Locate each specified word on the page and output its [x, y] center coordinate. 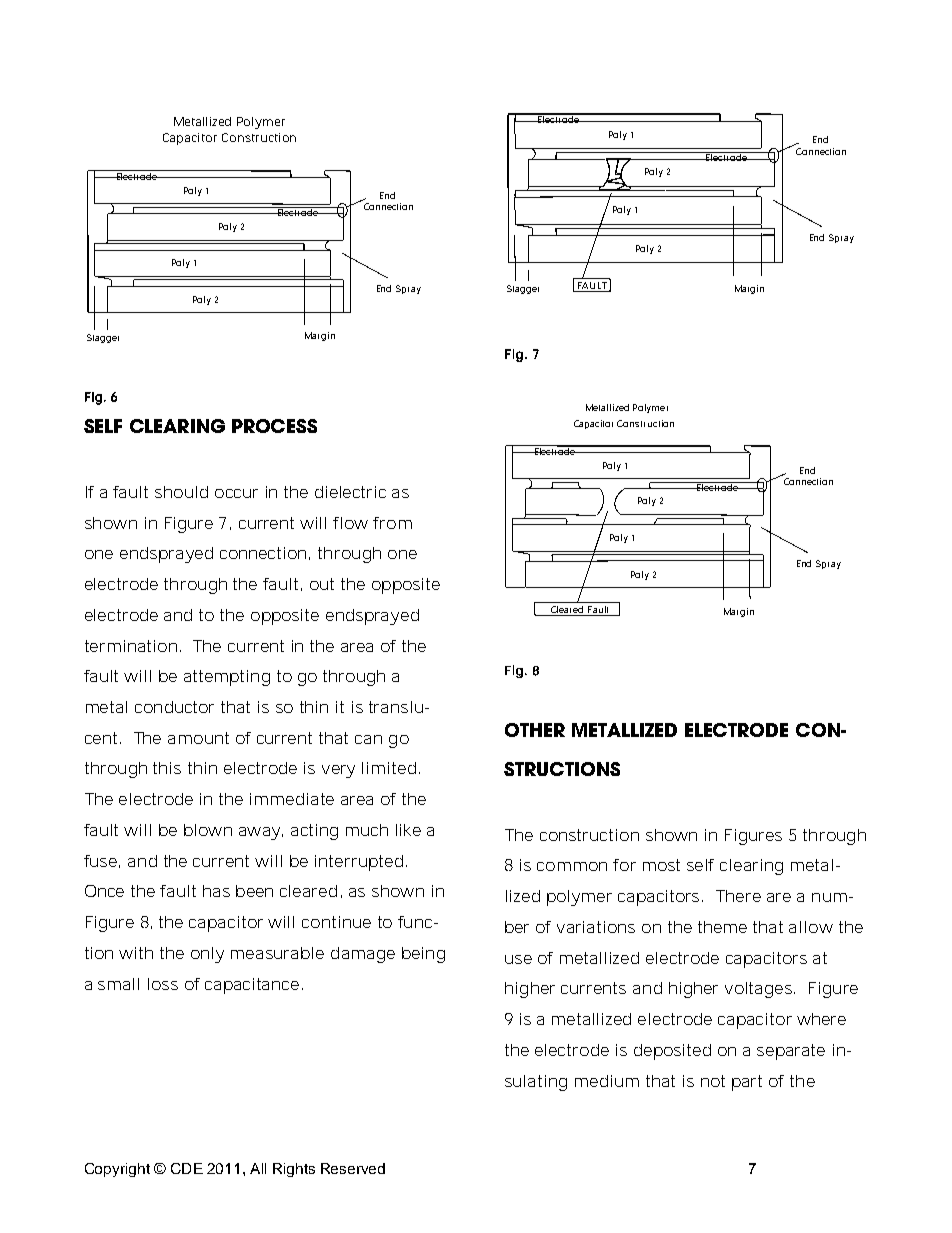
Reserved [353, 1168]
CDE [187, 1168]
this [167, 768]
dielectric [350, 492]
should [181, 492]
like [408, 830]
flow [350, 523]
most [661, 865]
